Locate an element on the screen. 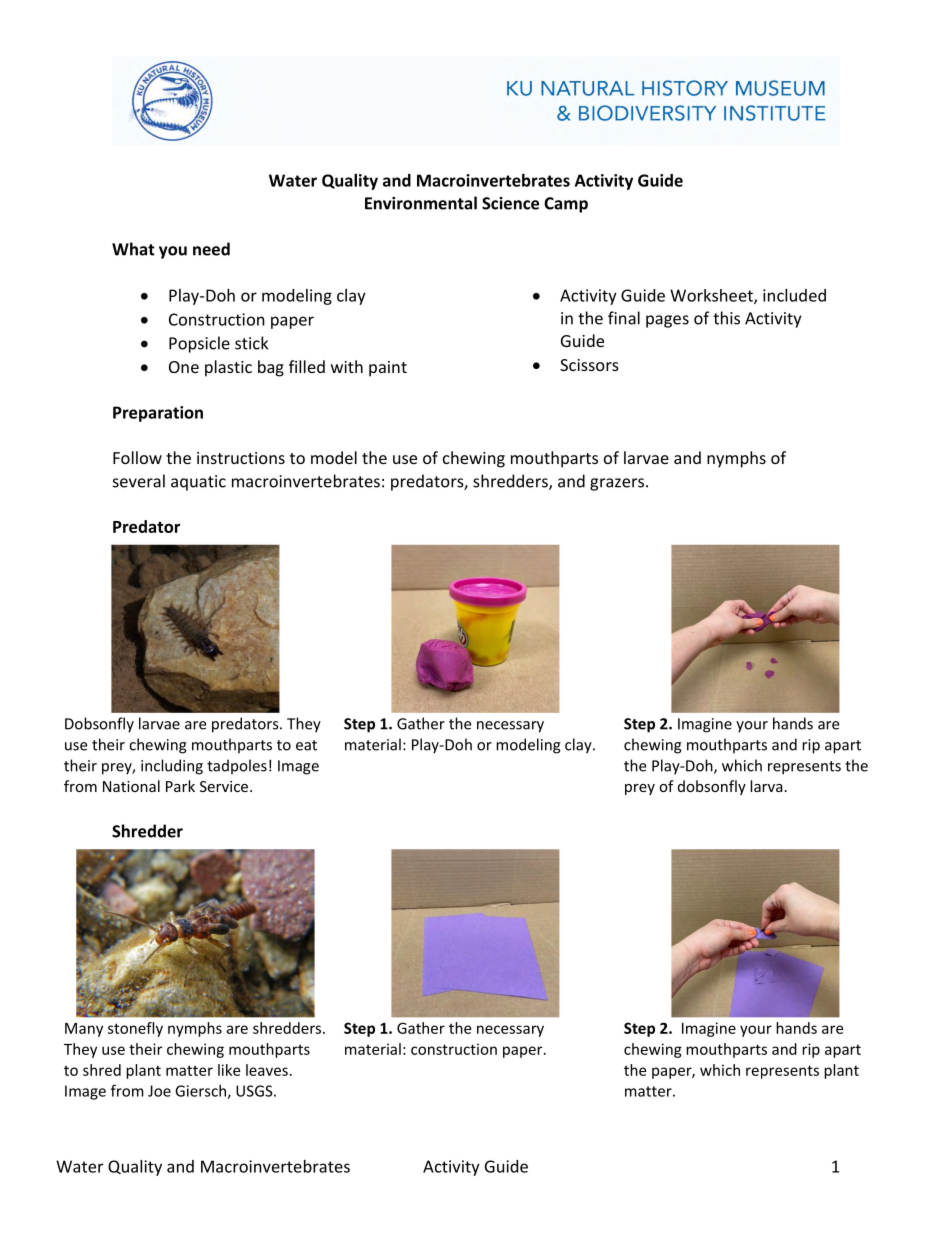  like is located at coordinates (229, 1070).
